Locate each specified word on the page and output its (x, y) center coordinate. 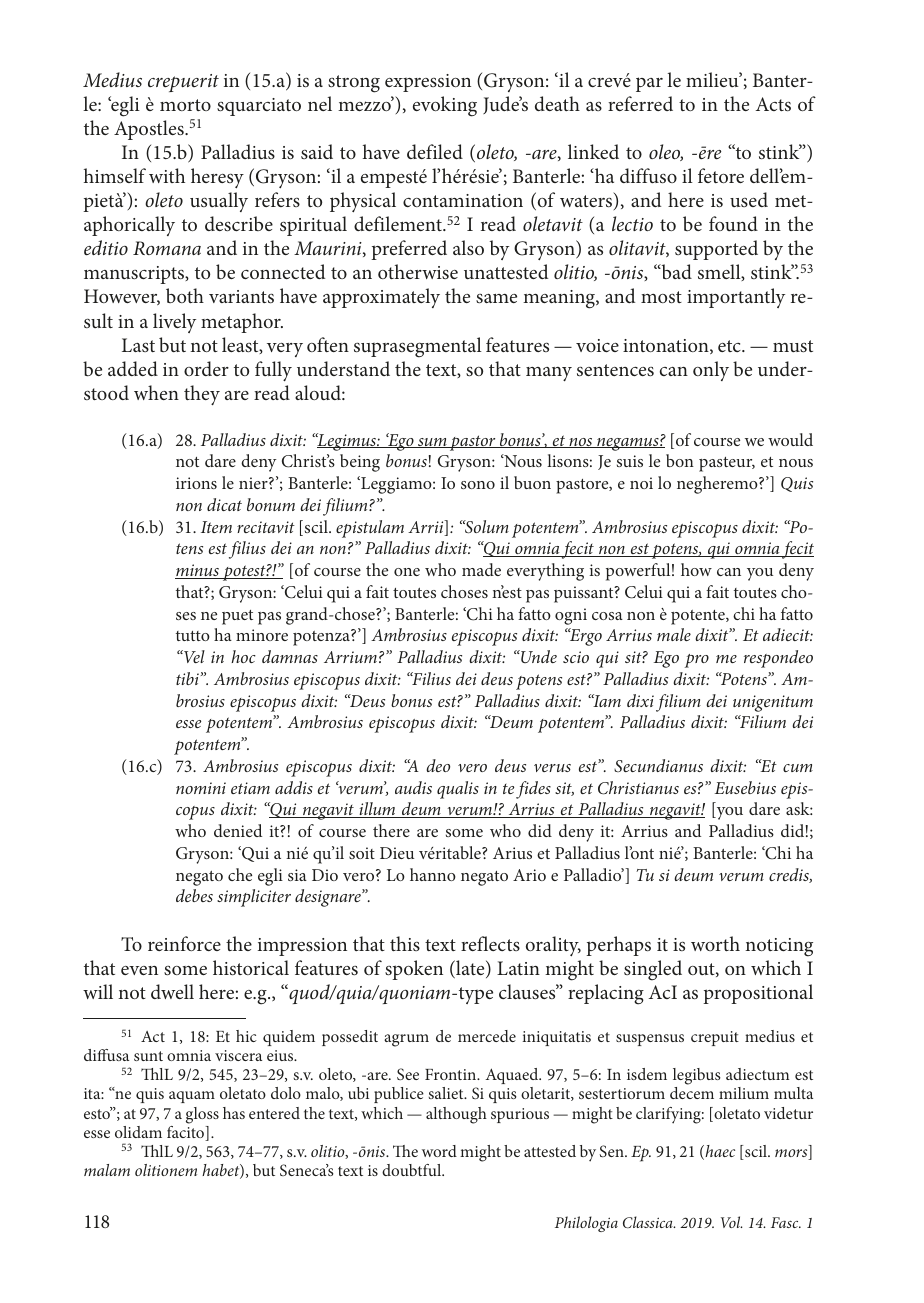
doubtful (413, 1170)
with (167, 175)
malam (107, 1170)
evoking (445, 106)
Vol (731, 1222)
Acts (773, 104)
